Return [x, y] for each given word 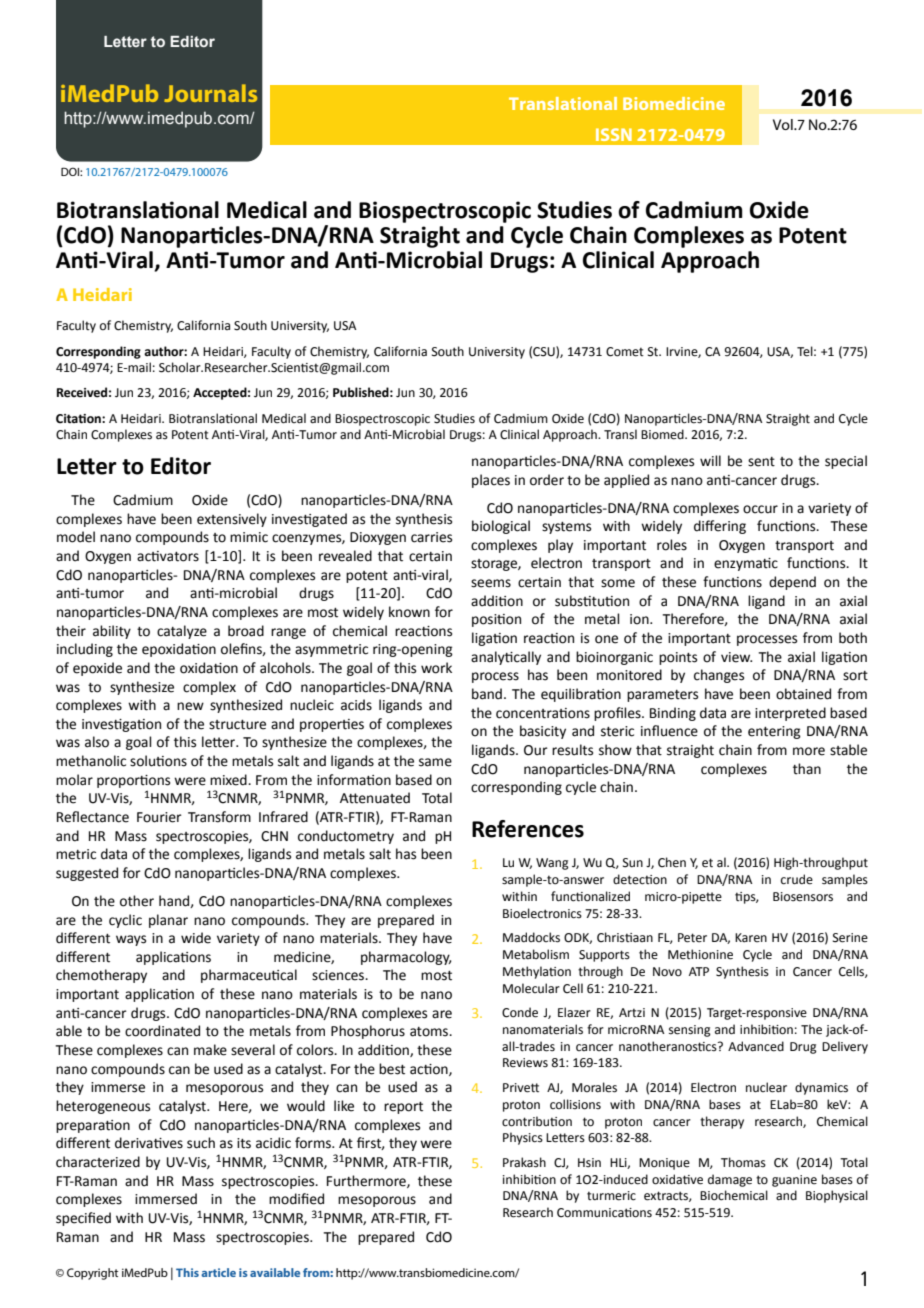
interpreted [790, 714]
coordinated [162, 1031]
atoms [430, 1032]
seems [491, 583]
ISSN [614, 134]
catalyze [182, 632]
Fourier [159, 817]
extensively [232, 520]
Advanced [756, 1046]
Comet [625, 352]
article [218, 1272]
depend [792, 583]
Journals [210, 93]
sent [761, 462]
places [491, 481]
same [435, 762]
